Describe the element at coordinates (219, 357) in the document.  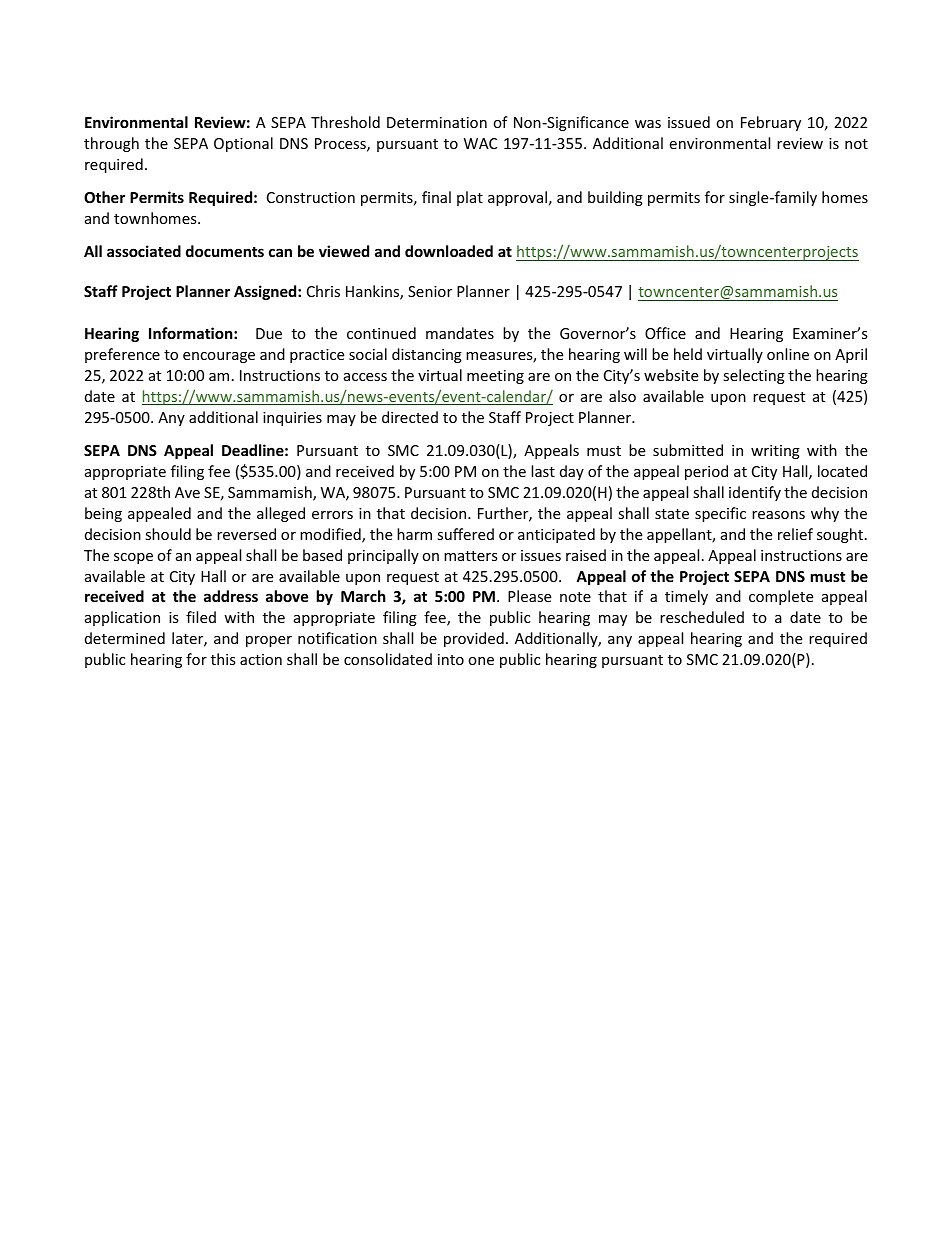
I see `encourage` at that location.
